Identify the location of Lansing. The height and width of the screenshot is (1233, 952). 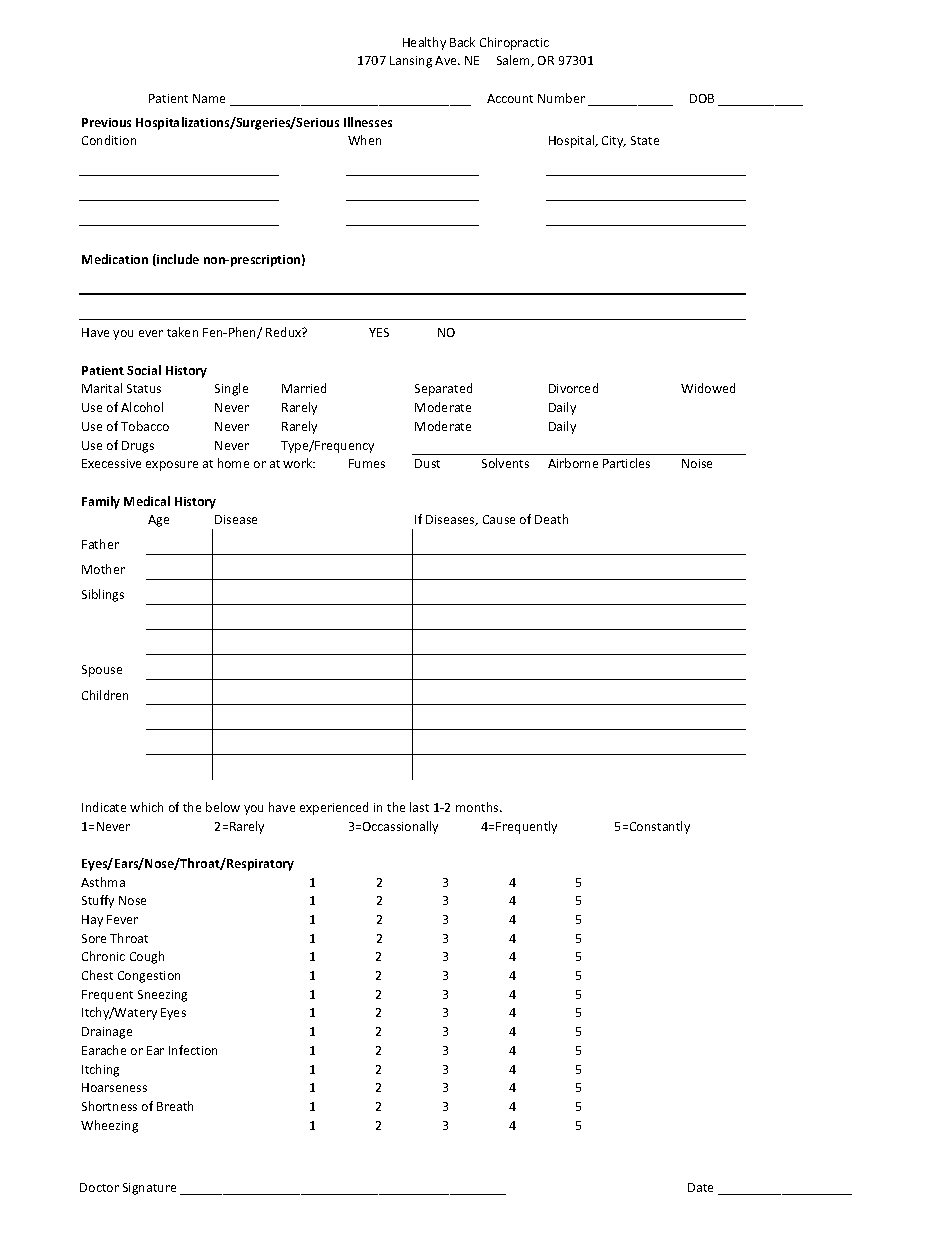
(411, 62).
